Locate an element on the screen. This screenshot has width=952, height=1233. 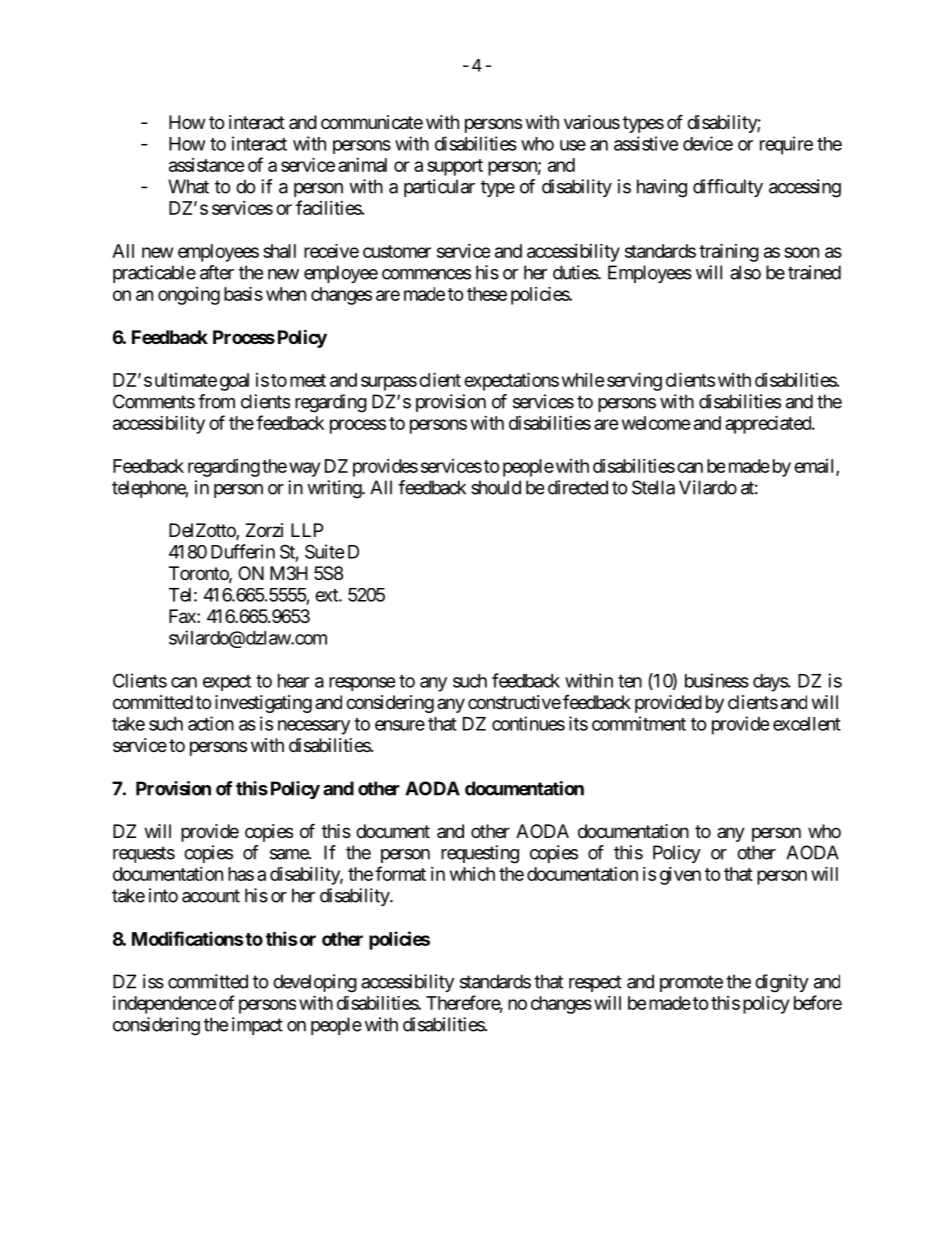
impact is located at coordinates (257, 1026).
